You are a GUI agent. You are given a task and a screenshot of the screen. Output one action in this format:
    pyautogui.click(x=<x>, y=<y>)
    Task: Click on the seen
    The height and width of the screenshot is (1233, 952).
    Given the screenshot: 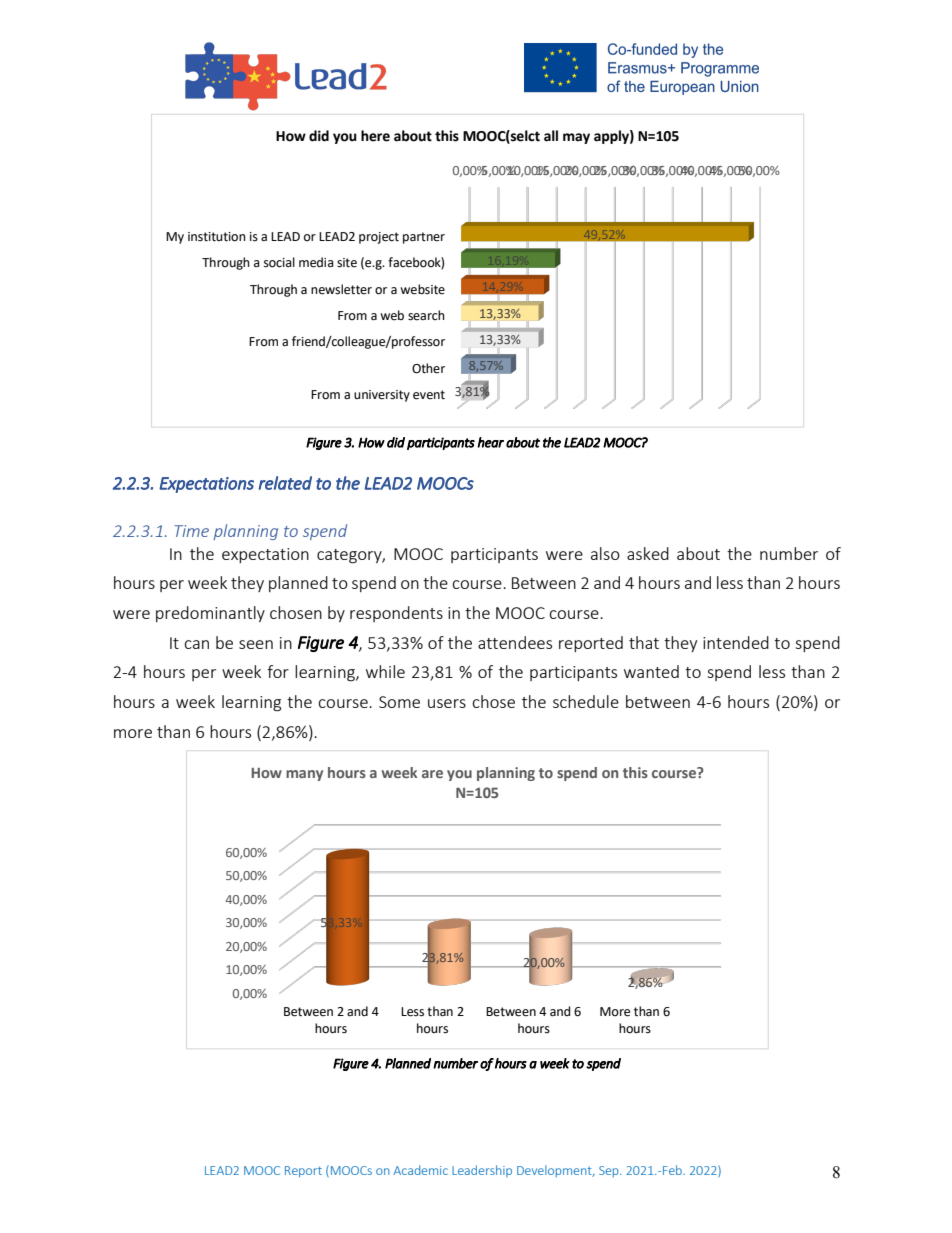 What is the action you would take?
    pyautogui.click(x=256, y=644)
